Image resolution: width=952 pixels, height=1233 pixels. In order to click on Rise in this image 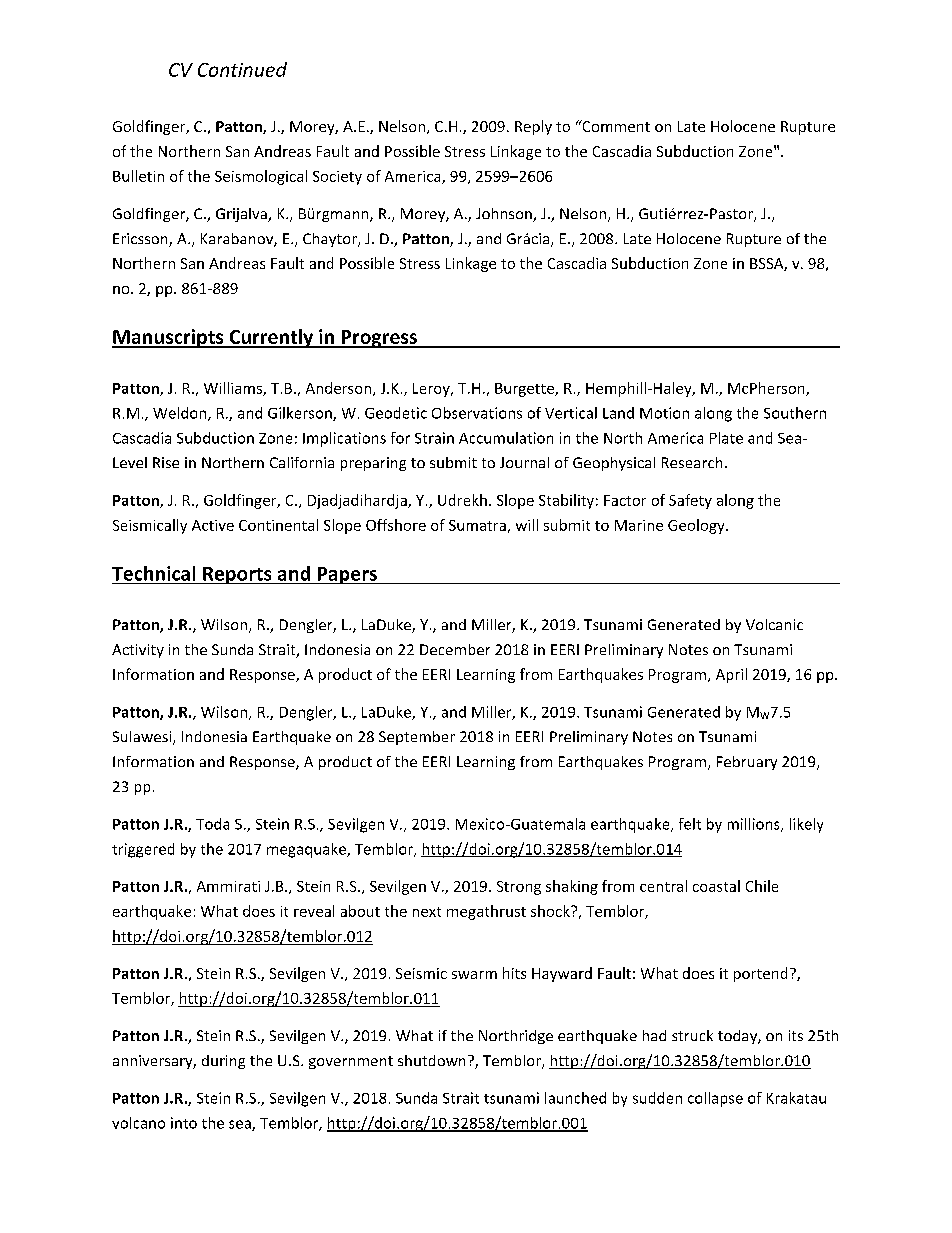, I will do `click(166, 462)`.
